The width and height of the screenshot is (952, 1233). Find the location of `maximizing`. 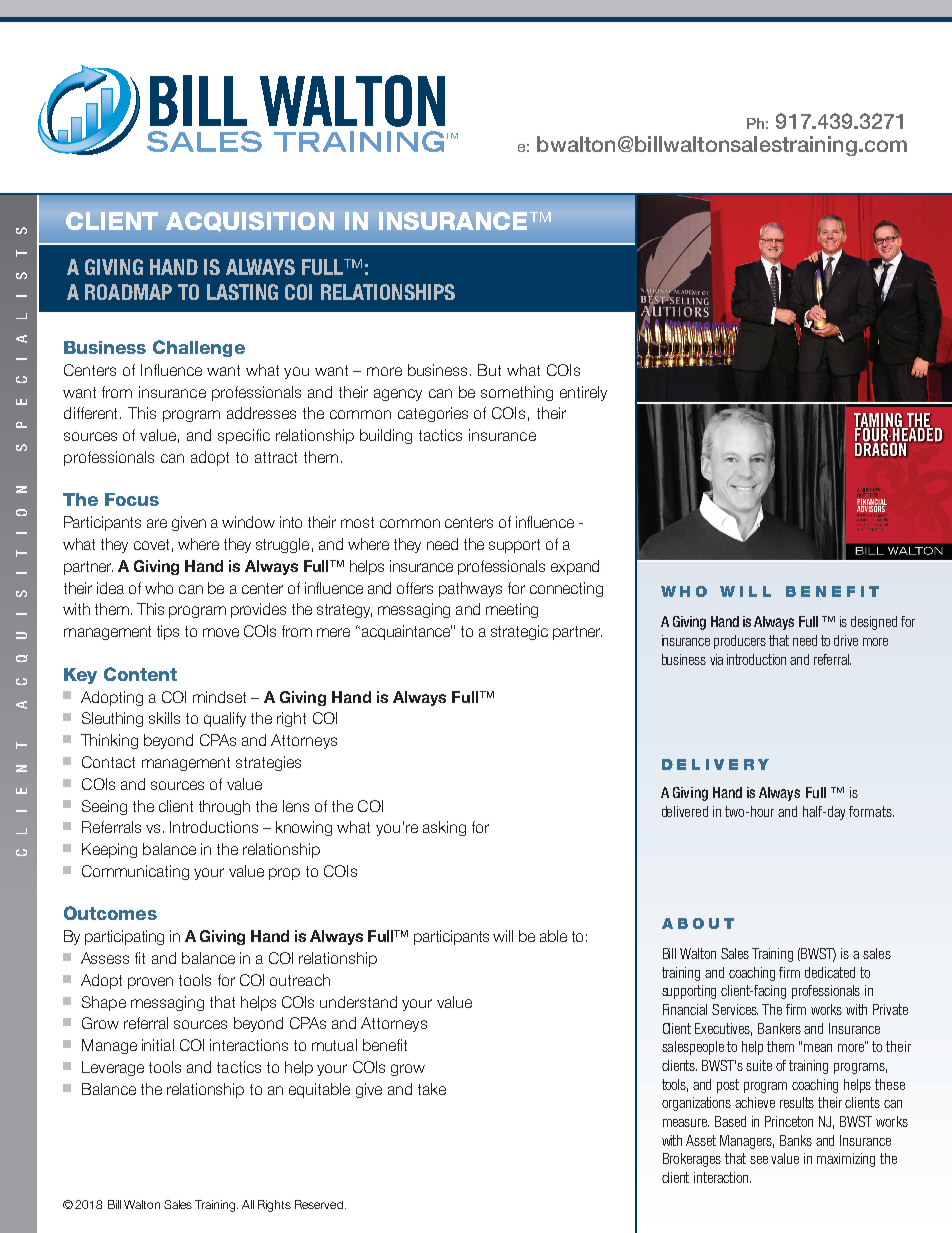

maximizing is located at coordinates (846, 1160).
